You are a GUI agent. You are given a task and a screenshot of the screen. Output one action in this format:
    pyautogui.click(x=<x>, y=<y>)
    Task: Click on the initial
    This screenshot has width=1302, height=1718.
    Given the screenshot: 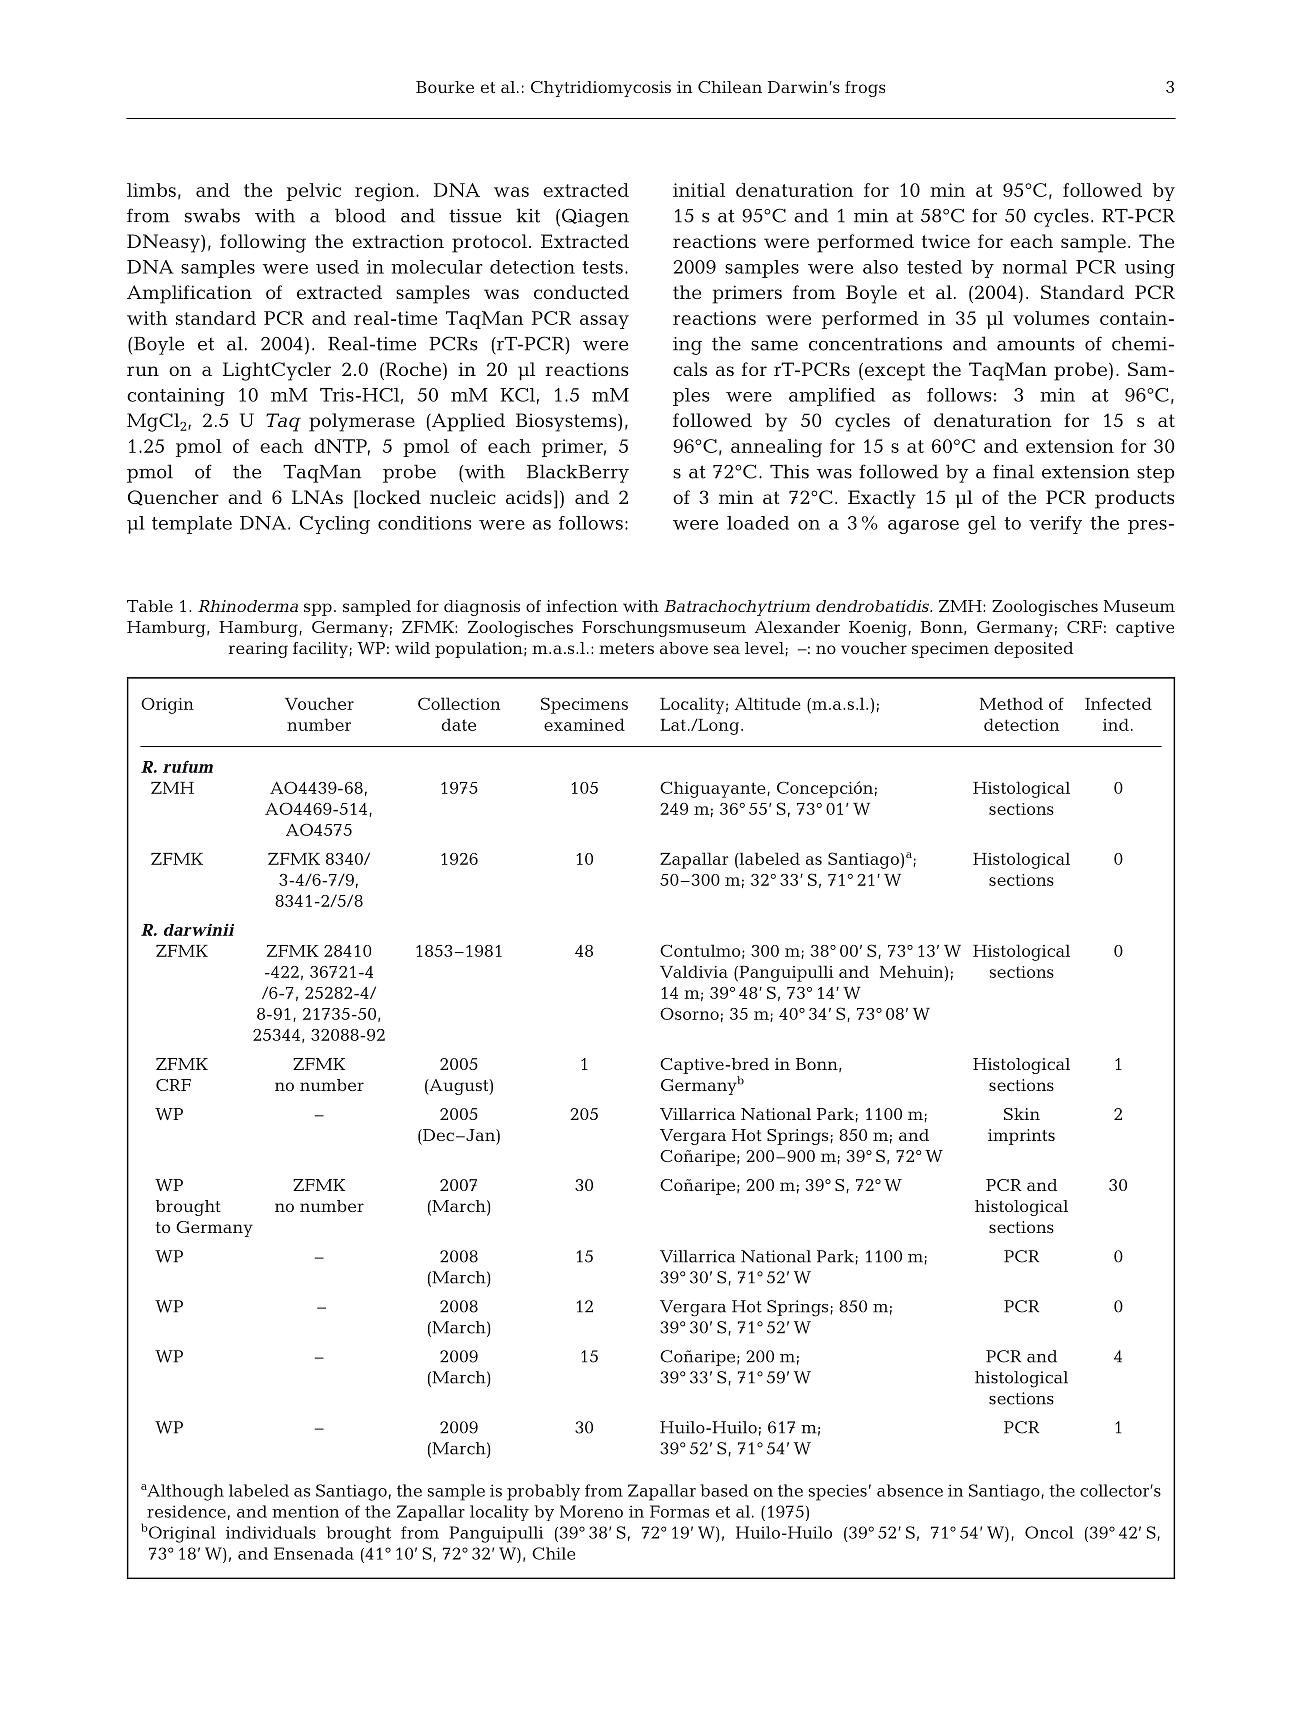 What is the action you would take?
    pyautogui.click(x=699, y=190)
